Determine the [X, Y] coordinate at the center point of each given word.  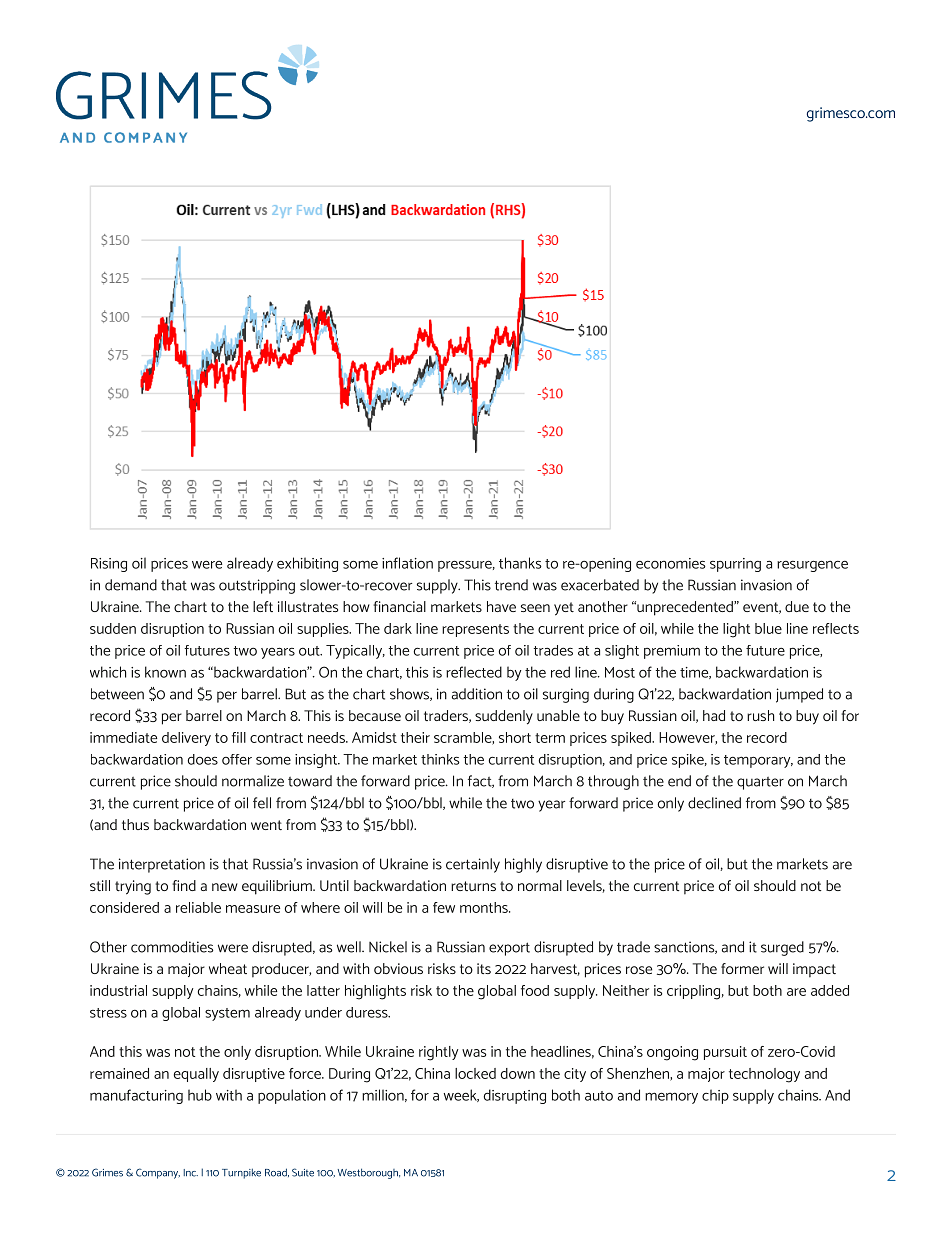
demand [131, 585]
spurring [735, 565]
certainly [473, 865]
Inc [191, 1173]
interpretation [162, 865]
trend [511, 585]
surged [782, 948]
